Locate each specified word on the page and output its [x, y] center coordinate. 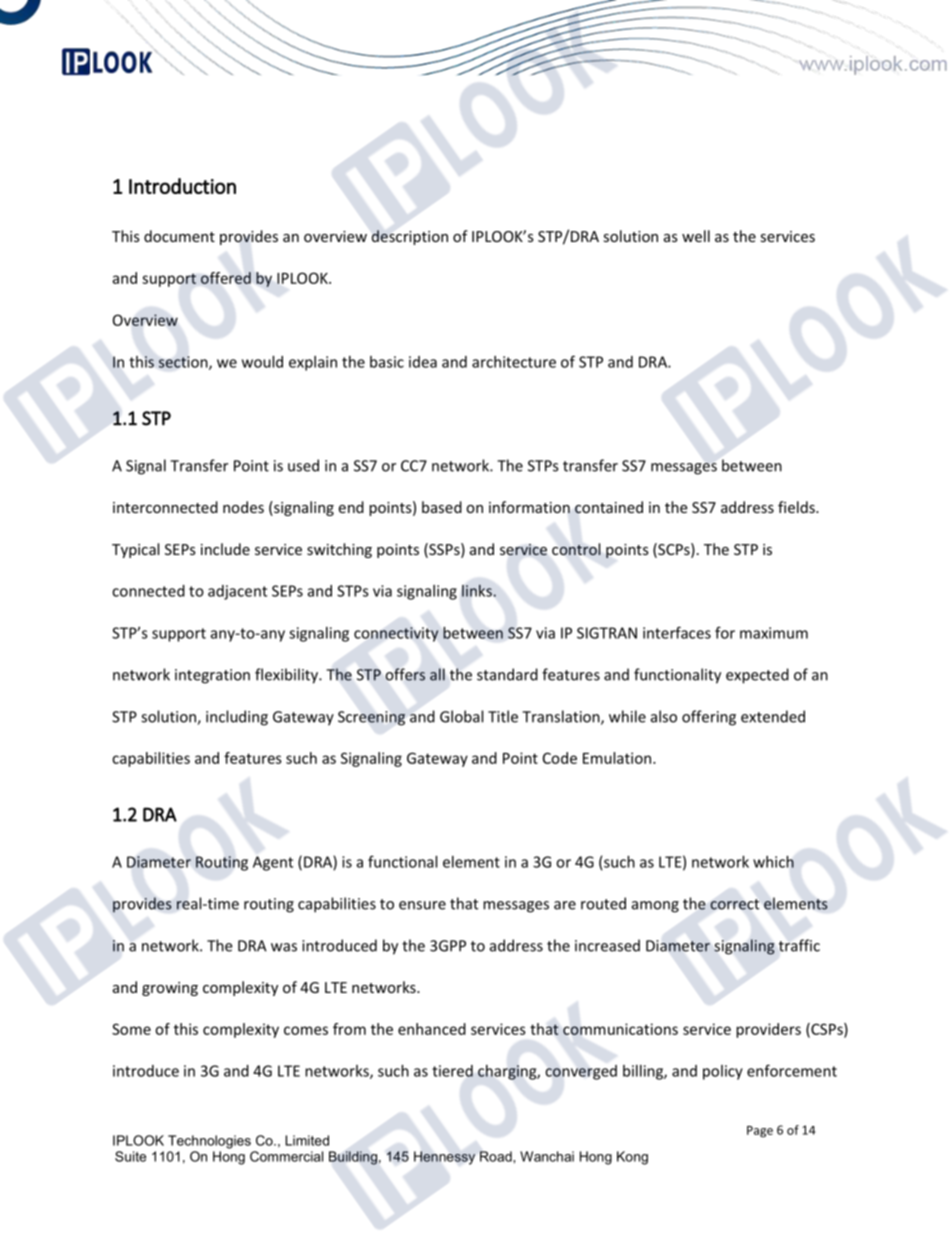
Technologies [209, 1142]
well [696, 236]
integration [212, 676]
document [179, 236]
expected [757, 676]
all [437, 674]
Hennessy [444, 1158]
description [410, 237]
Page [760, 1132]
